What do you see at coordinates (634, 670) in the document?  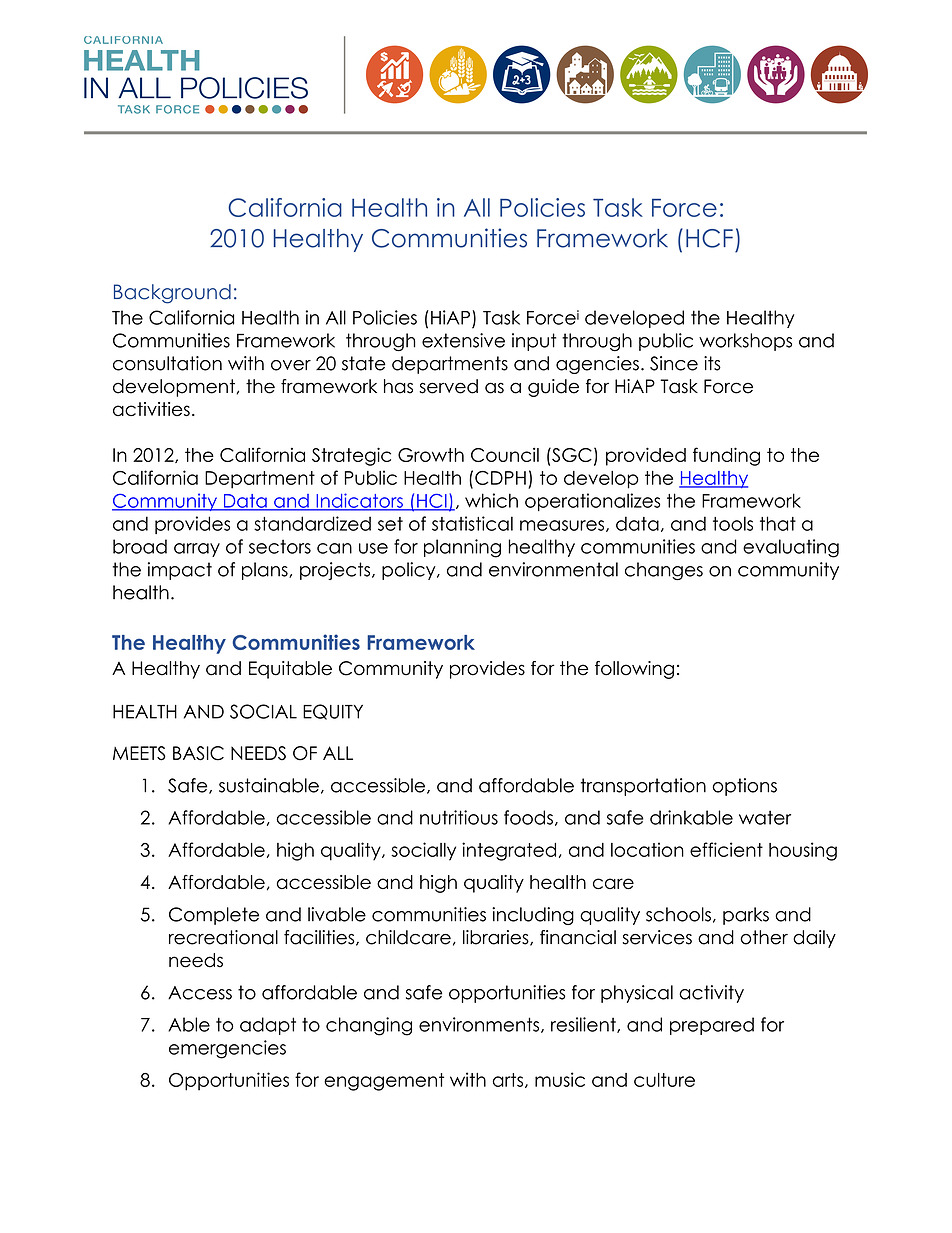 I see `following` at bounding box center [634, 670].
